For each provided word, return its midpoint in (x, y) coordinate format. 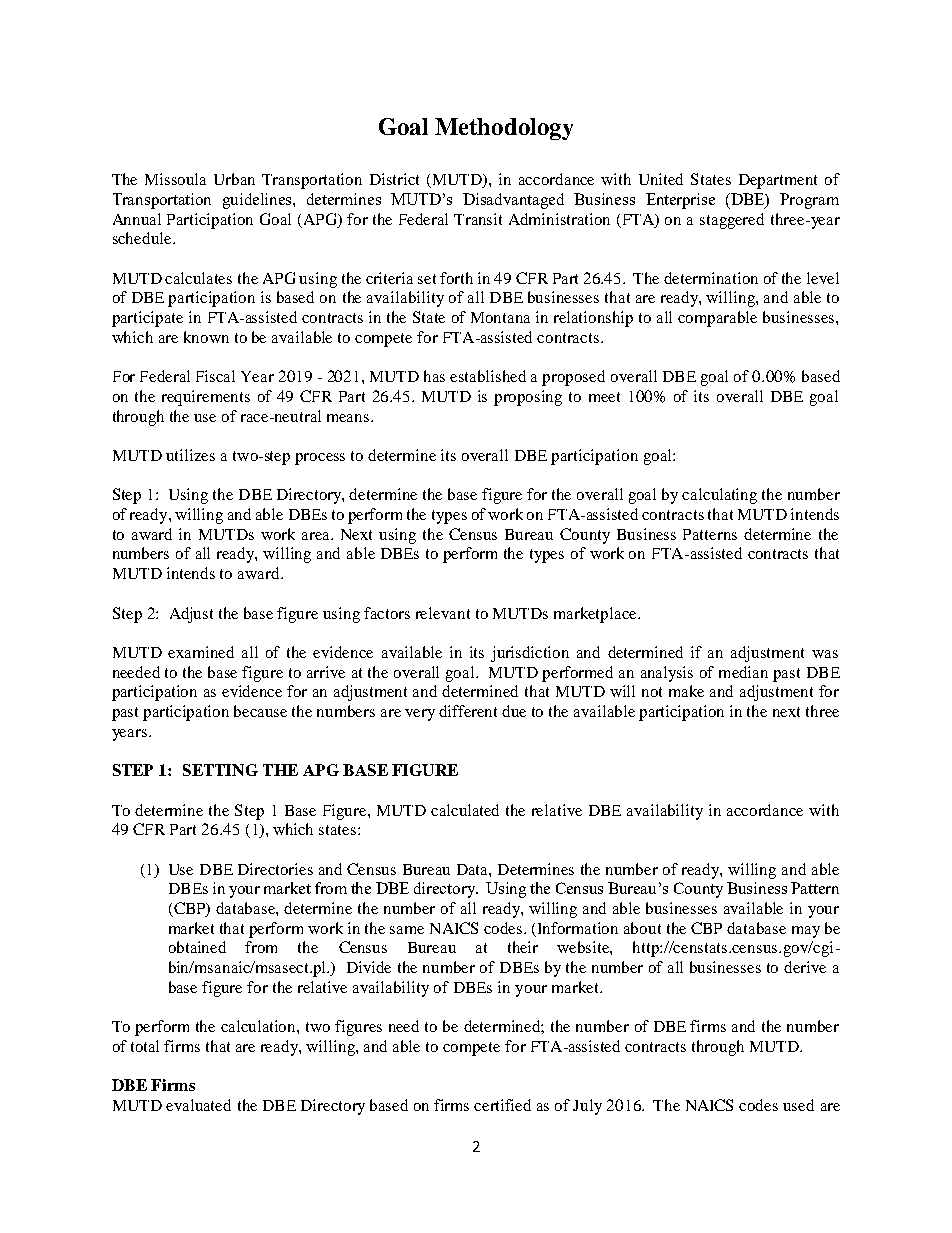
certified (502, 1105)
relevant (443, 613)
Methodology (504, 129)
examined (201, 652)
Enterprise (680, 201)
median (743, 672)
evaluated (198, 1105)
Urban (234, 179)
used (798, 1105)
